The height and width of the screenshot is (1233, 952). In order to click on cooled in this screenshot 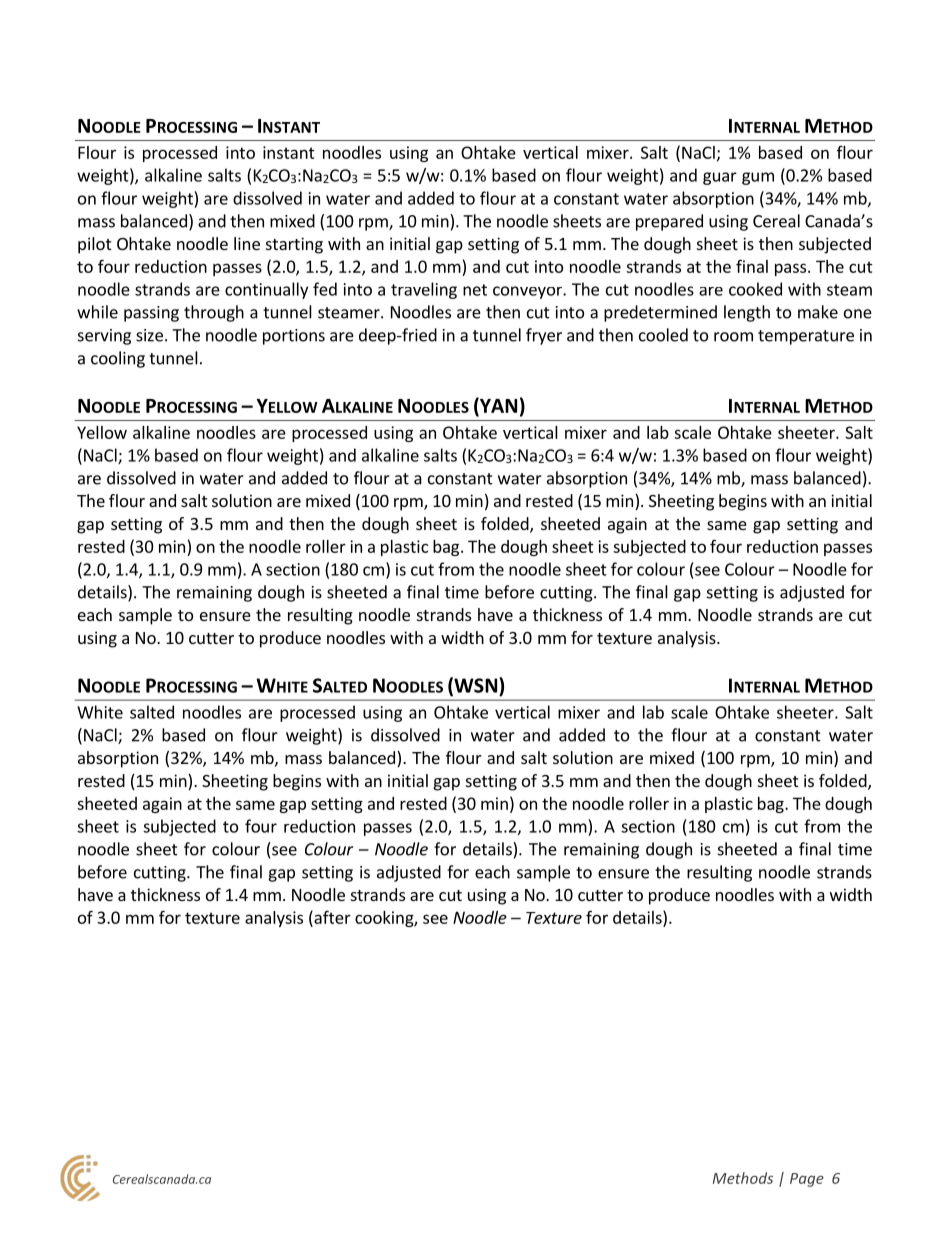, I will do `click(663, 335)`.
